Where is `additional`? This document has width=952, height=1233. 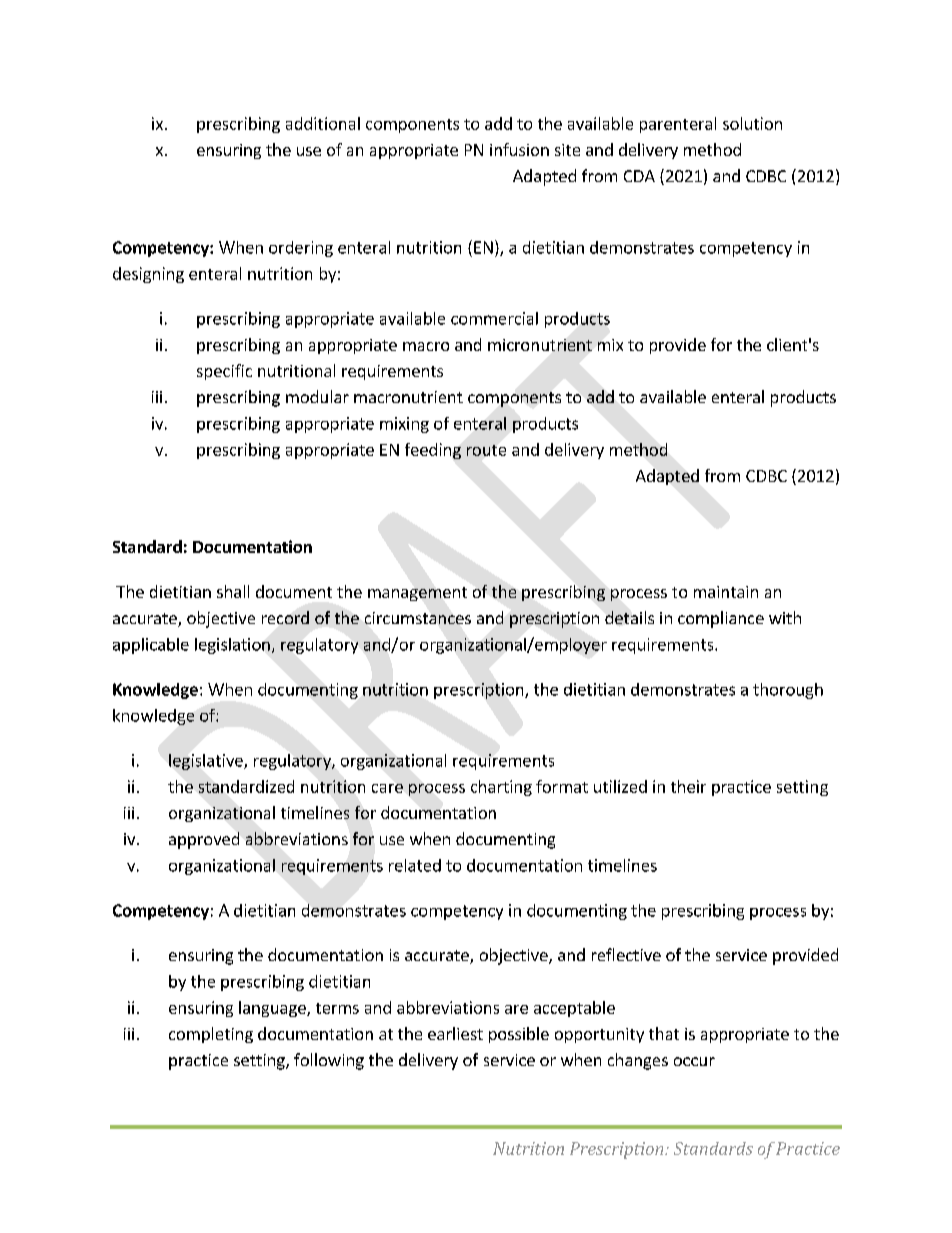
additional is located at coordinates (323, 123).
